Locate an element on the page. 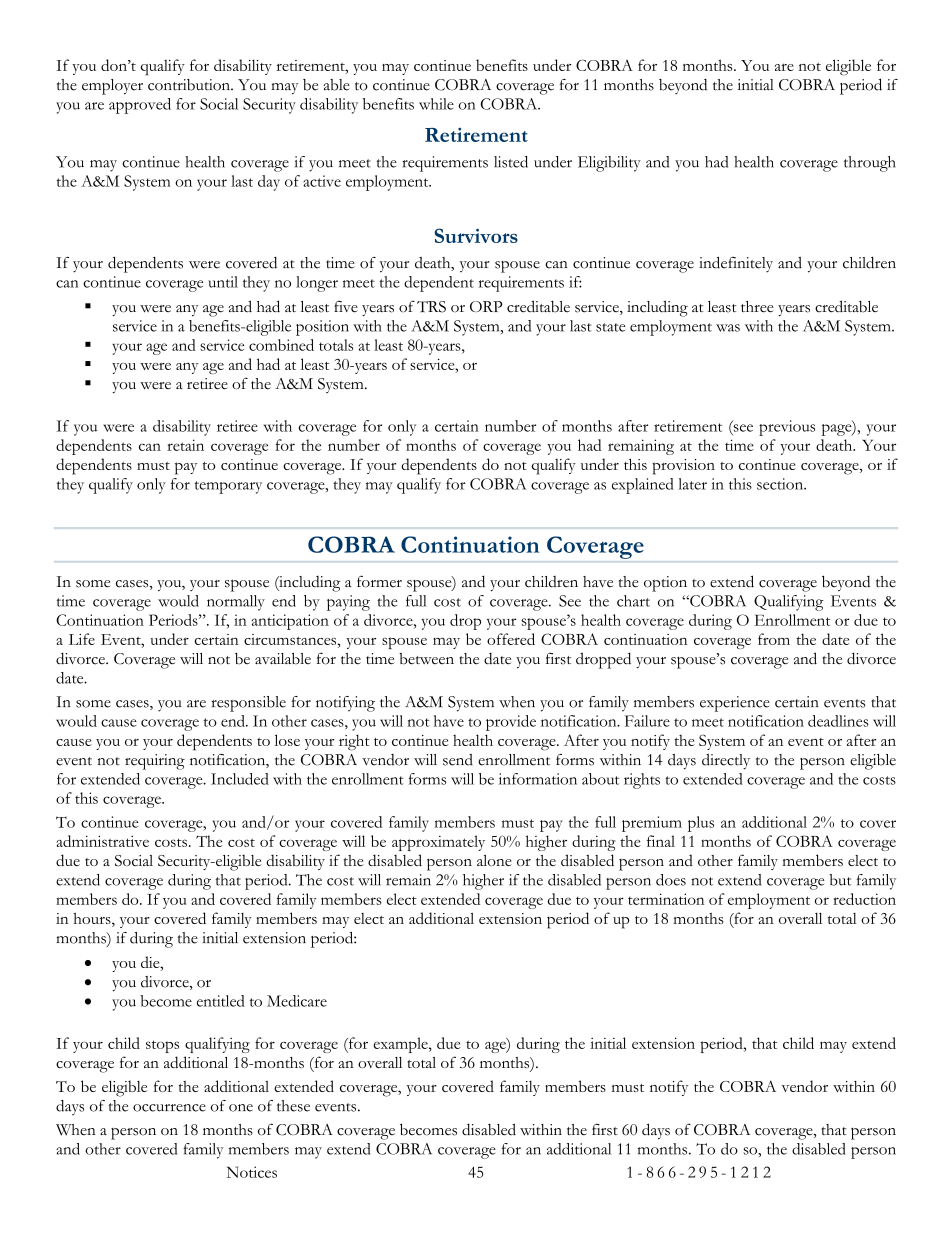 The width and height of the document is (952, 1233). reduction is located at coordinates (864, 899).
